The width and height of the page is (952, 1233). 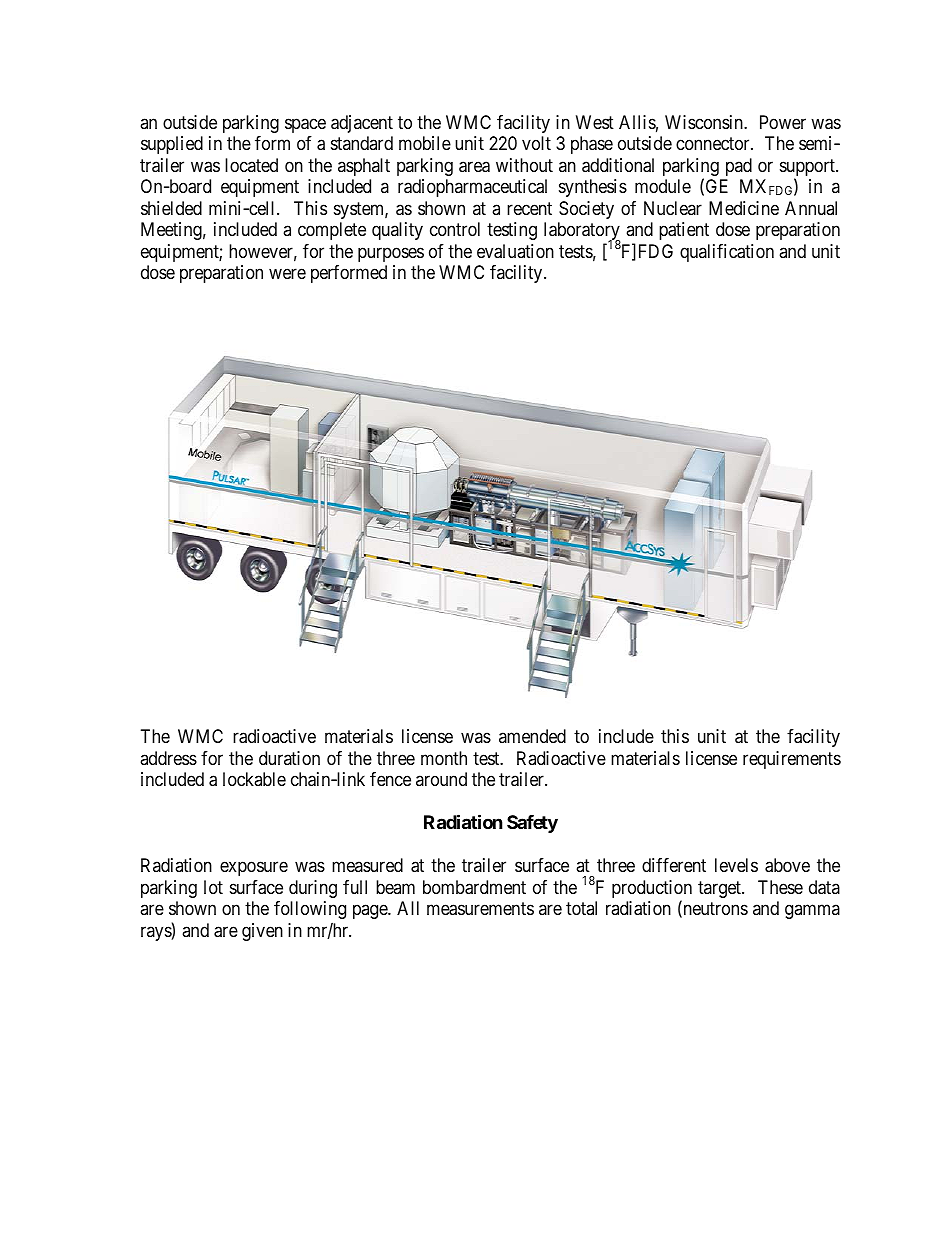 What do you see at coordinates (532, 736) in the page?
I see `amended` at bounding box center [532, 736].
